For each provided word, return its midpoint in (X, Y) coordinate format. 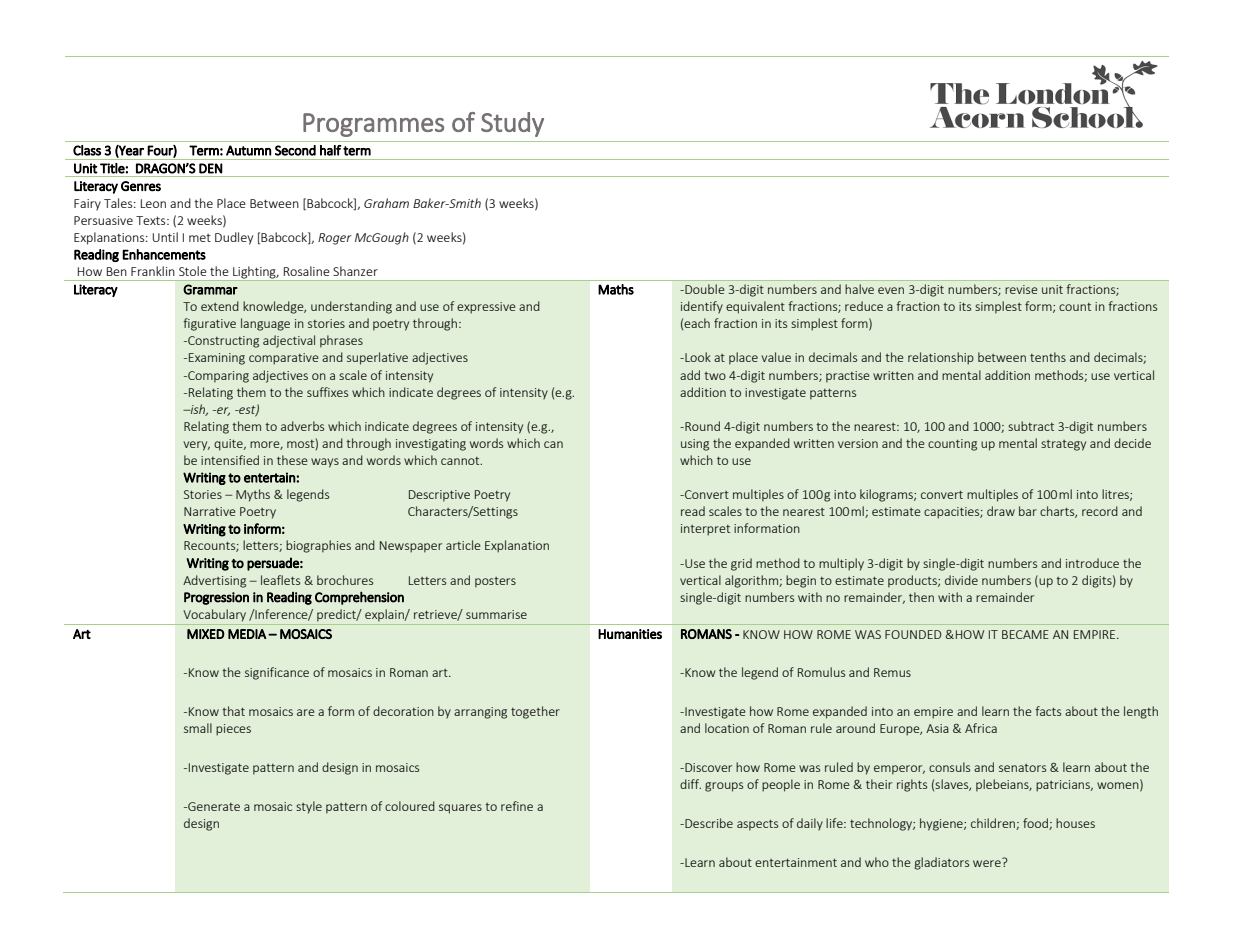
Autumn (248, 150)
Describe (708, 823)
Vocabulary (214, 615)
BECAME (1025, 634)
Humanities (630, 634)
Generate (213, 806)
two (715, 376)
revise (1021, 289)
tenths (1048, 357)
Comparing (217, 377)
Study (512, 124)
